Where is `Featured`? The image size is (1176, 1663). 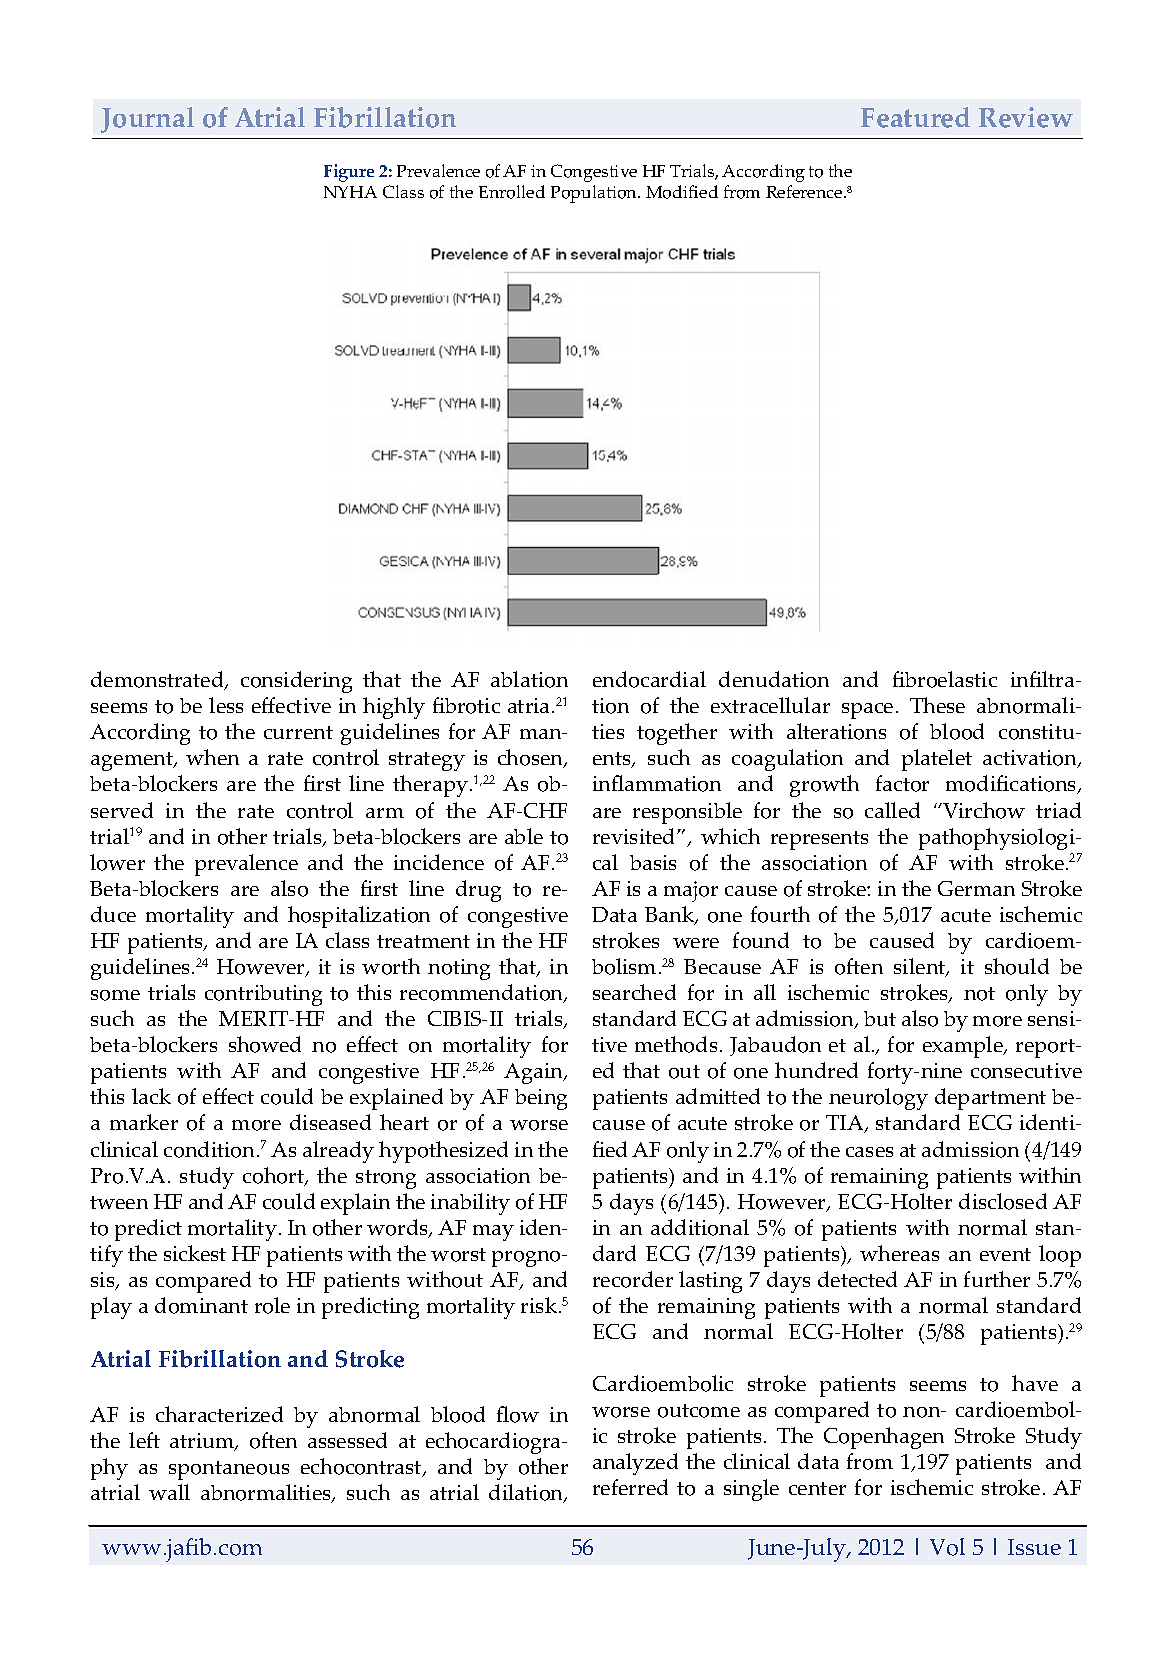 Featured is located at coordinates (915, 117).
